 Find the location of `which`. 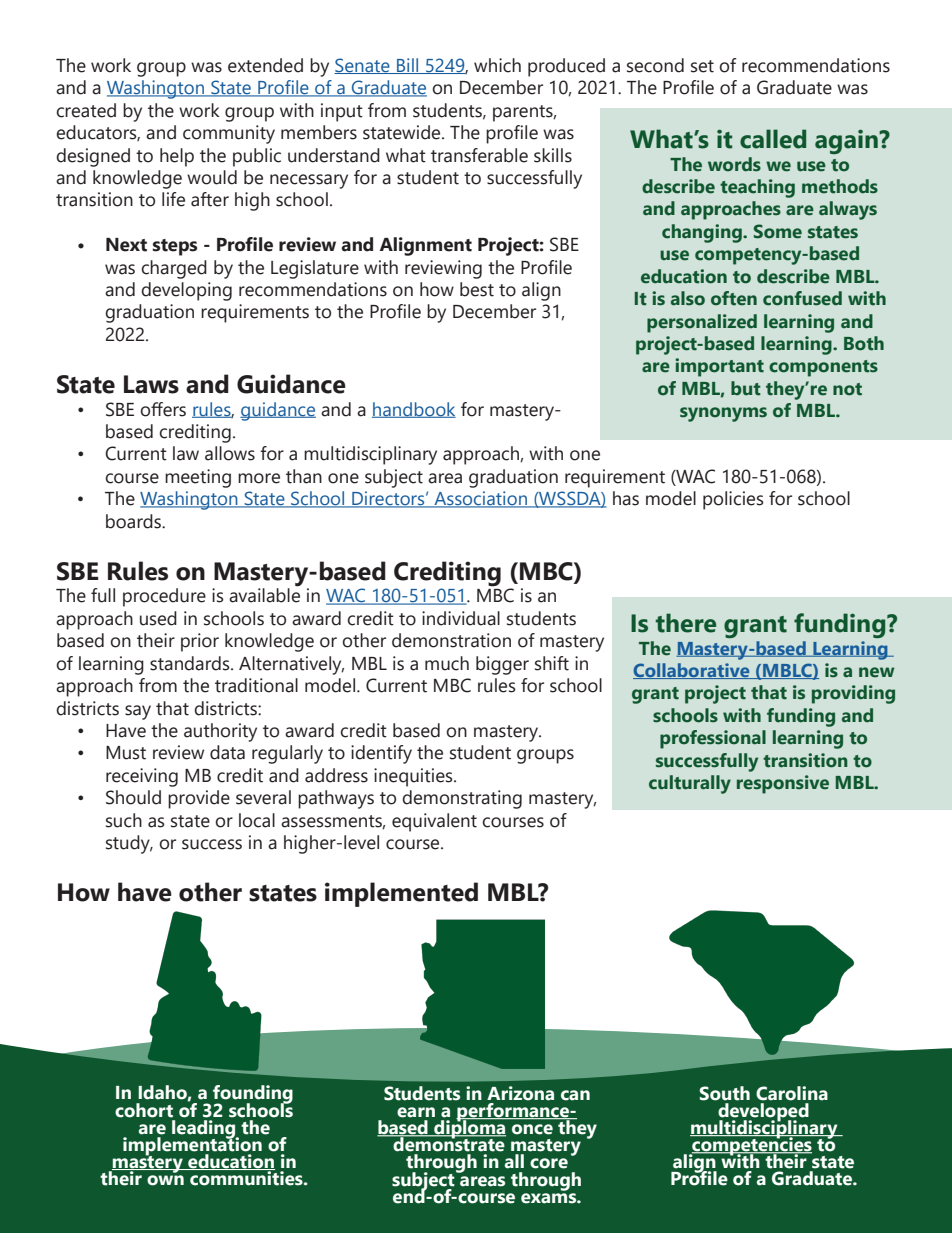

which is located at coordinates (497, 65).
